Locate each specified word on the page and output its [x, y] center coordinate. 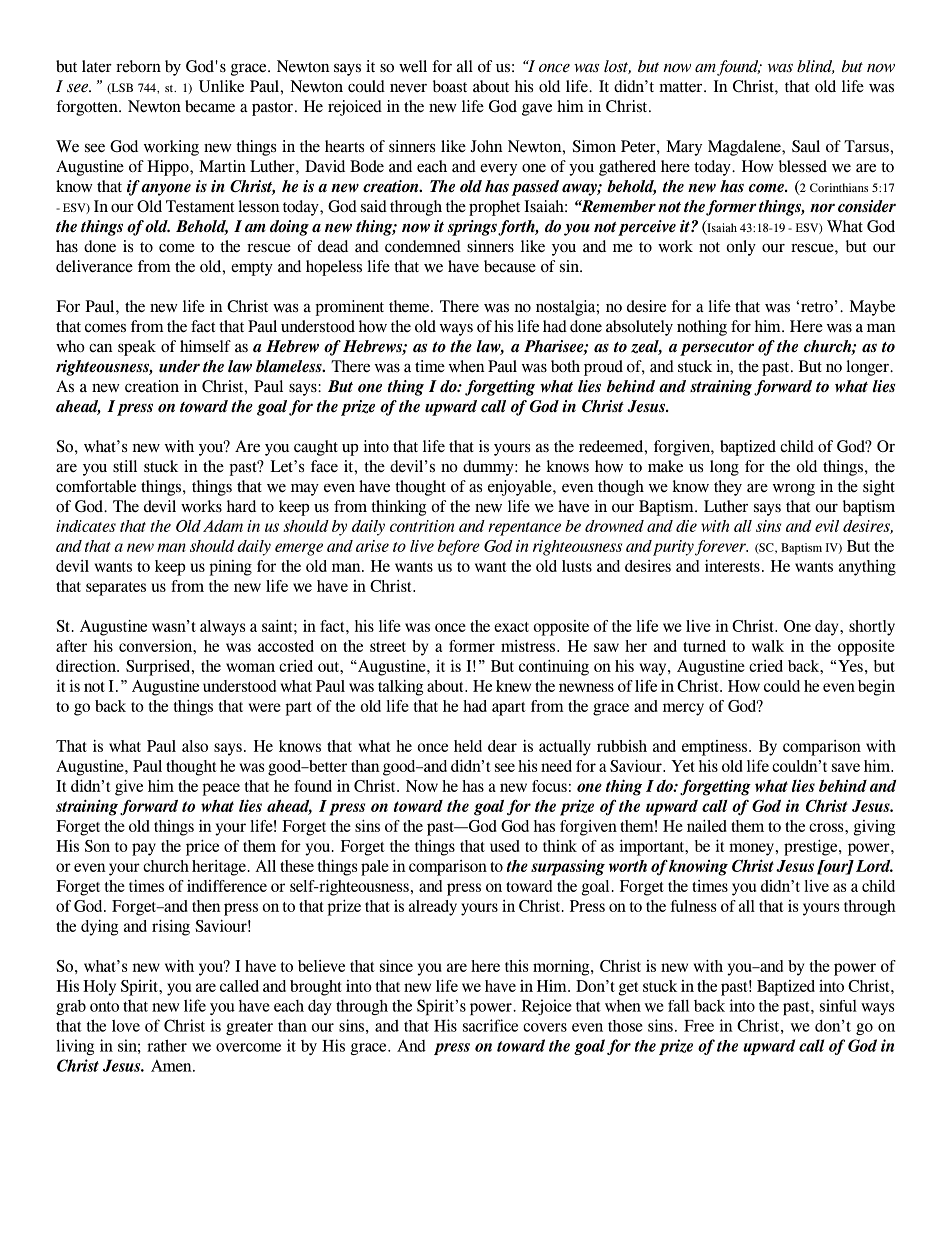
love [126, 1026]
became [210, 106]
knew [513, 686]
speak [137, 348]
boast [450, 86]
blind [816, 67]
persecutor [717, 349]
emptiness [714, 748]
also [195, 746]
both [565, 366]
